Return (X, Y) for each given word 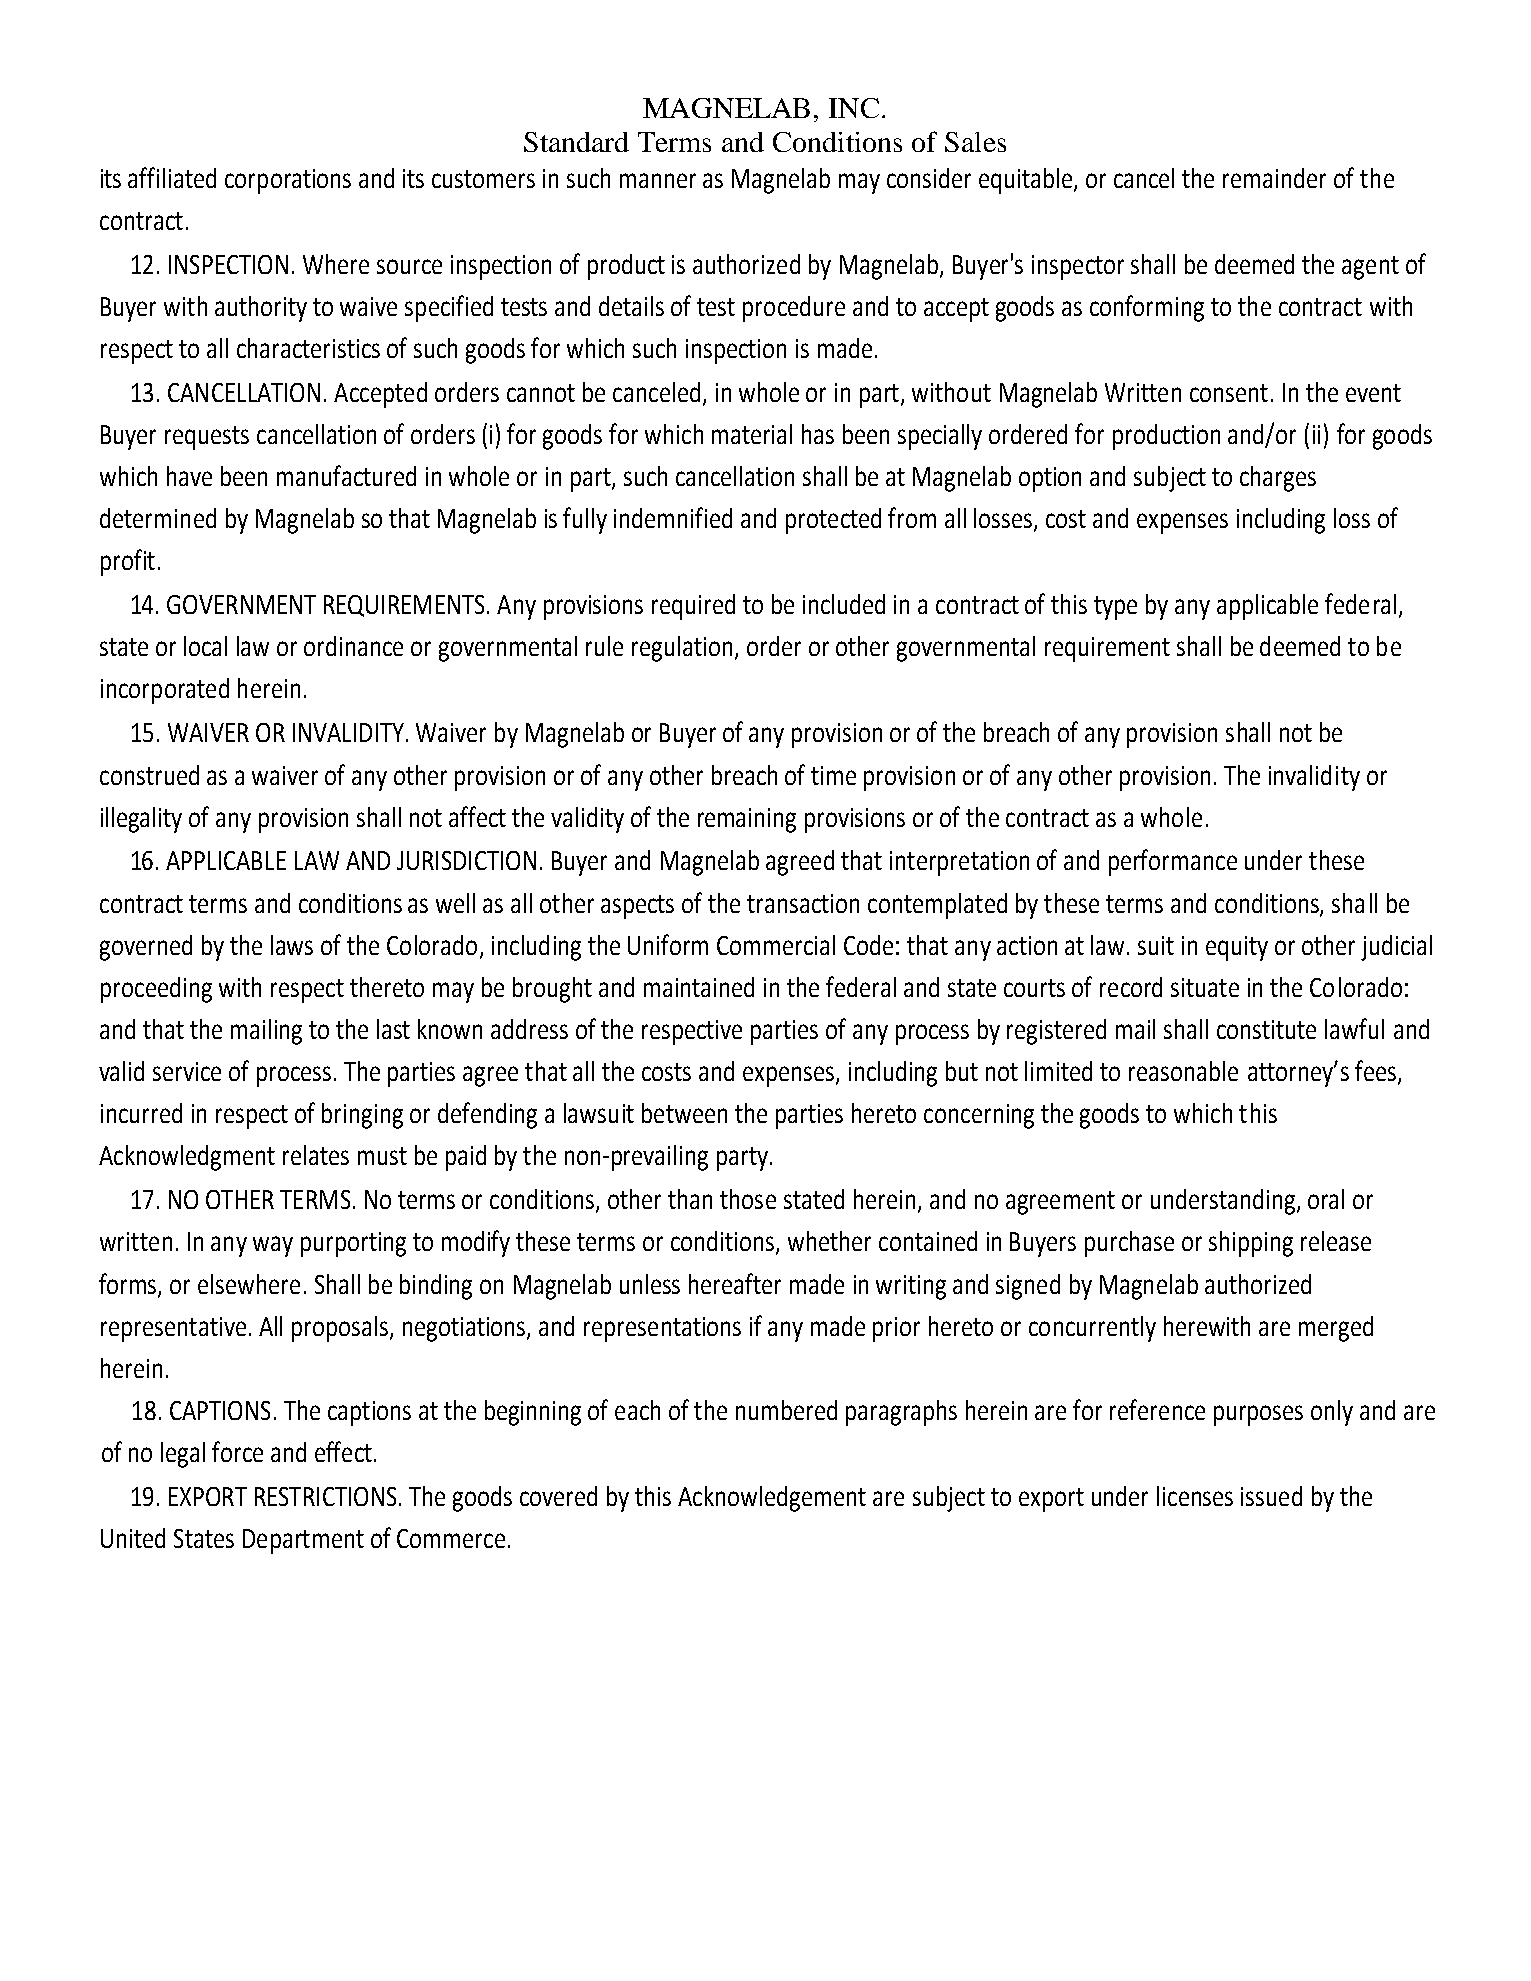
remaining (747, 820)
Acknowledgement (772, 1499)
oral (1326, 1199)
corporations (288, 181)
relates (316, 1155)
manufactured (346, 475)
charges (1278, 479)
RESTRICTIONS (325, 1496)
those (748, 1199)
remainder (1274, 178)
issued (1271, 1496)
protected (833, 521)
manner (658, 180)
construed (149, 775)
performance (1173, 862)
